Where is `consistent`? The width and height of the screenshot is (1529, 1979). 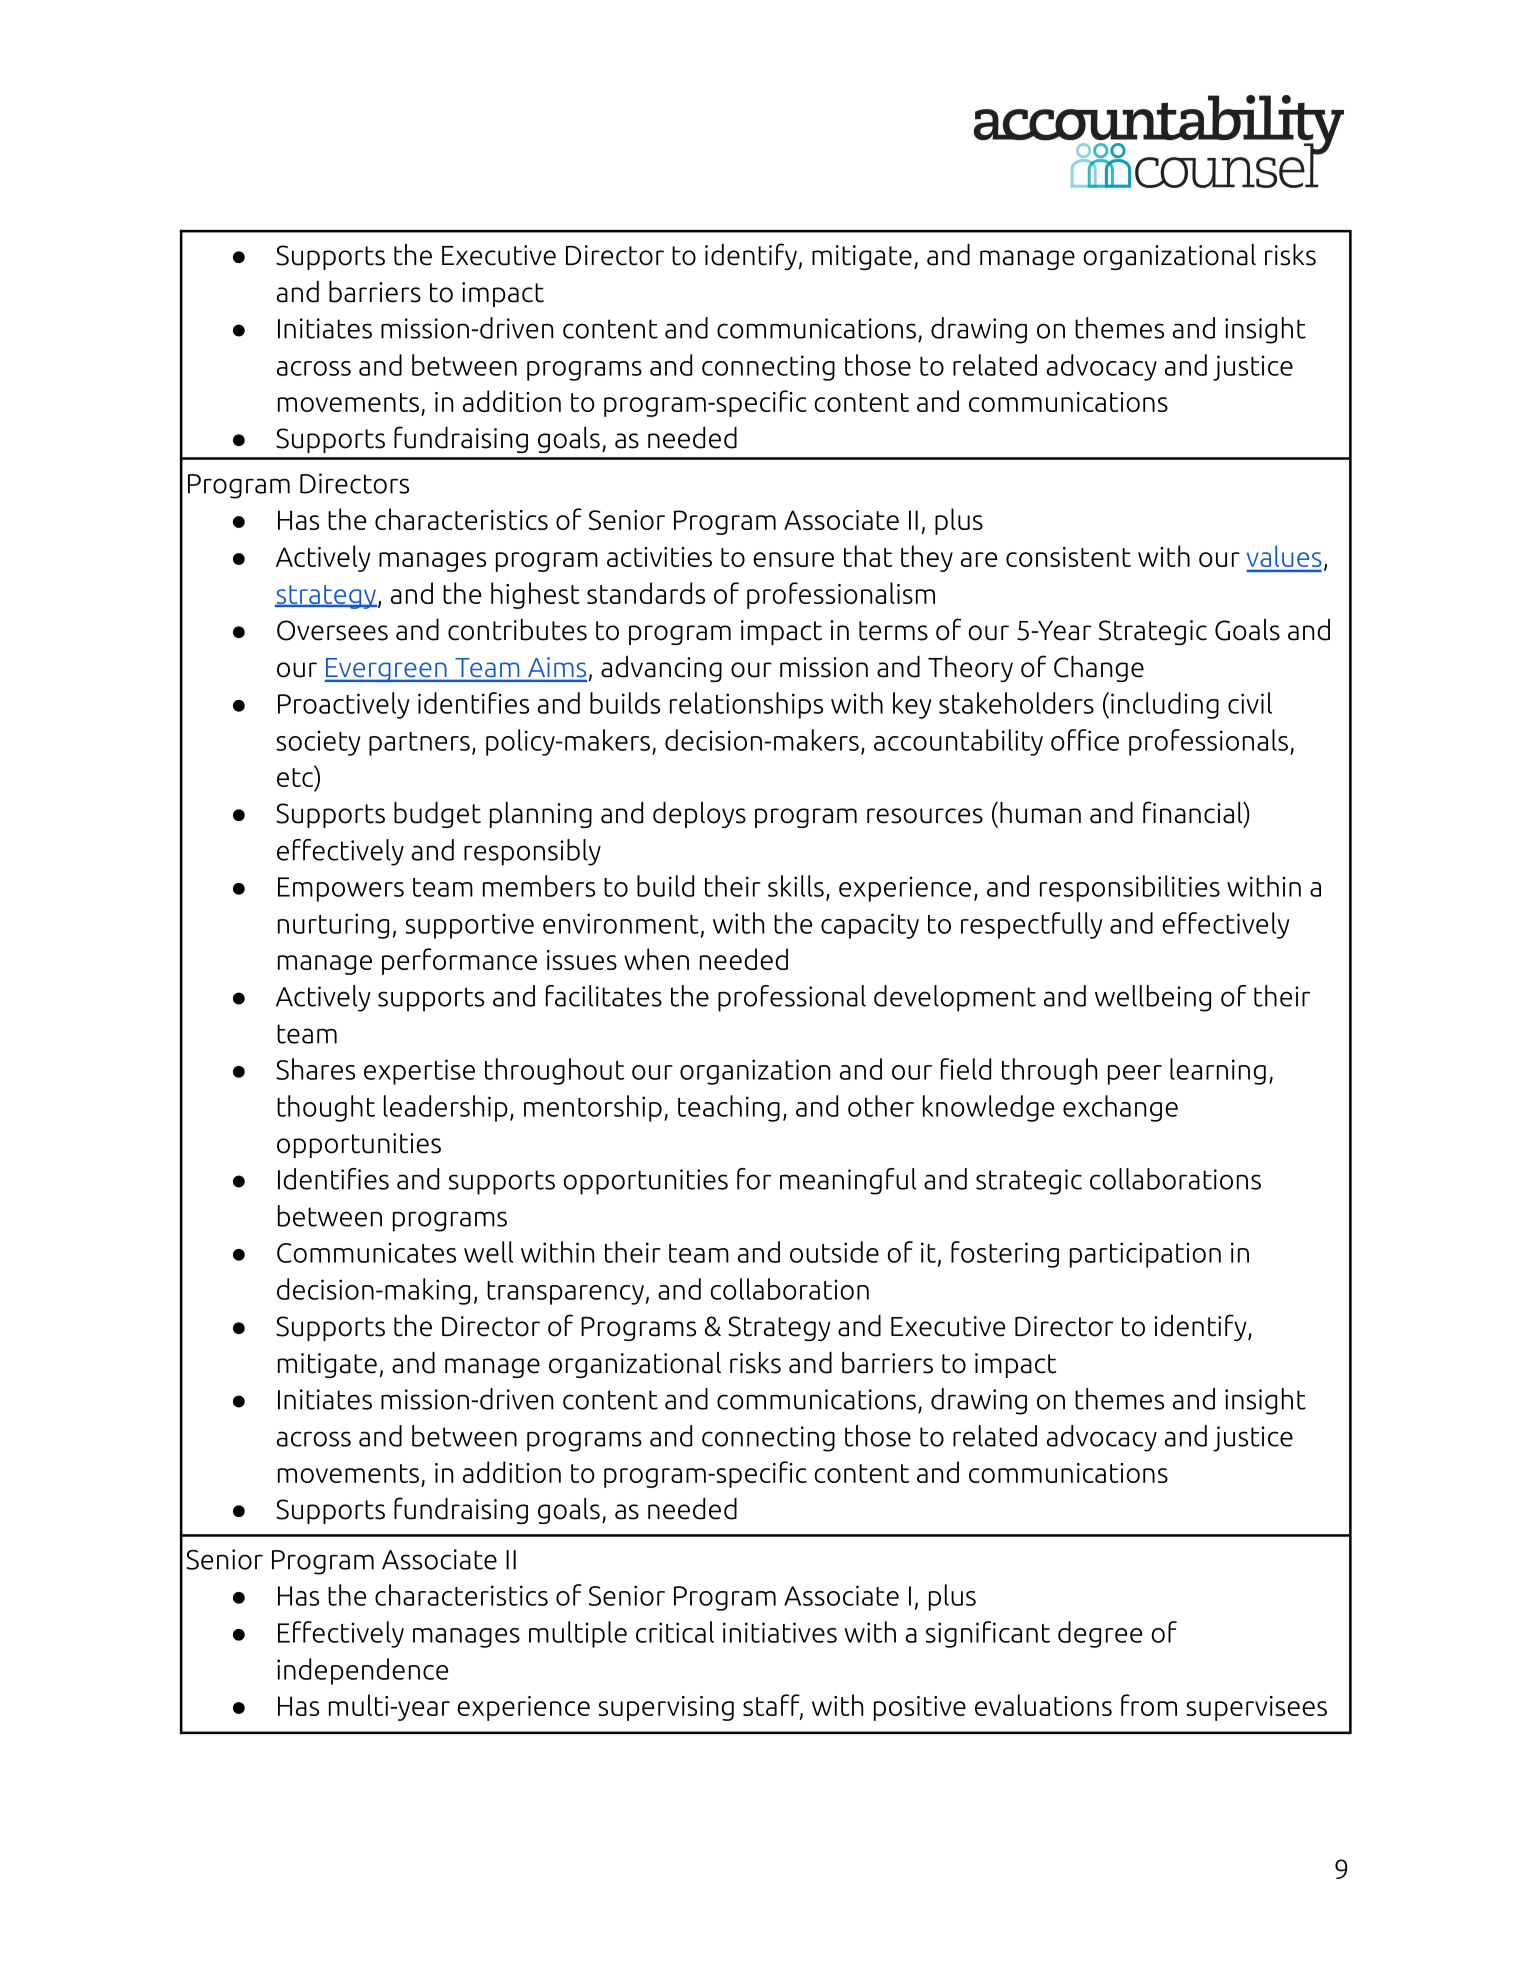 consistent is located at coordinates (1068, 557).
